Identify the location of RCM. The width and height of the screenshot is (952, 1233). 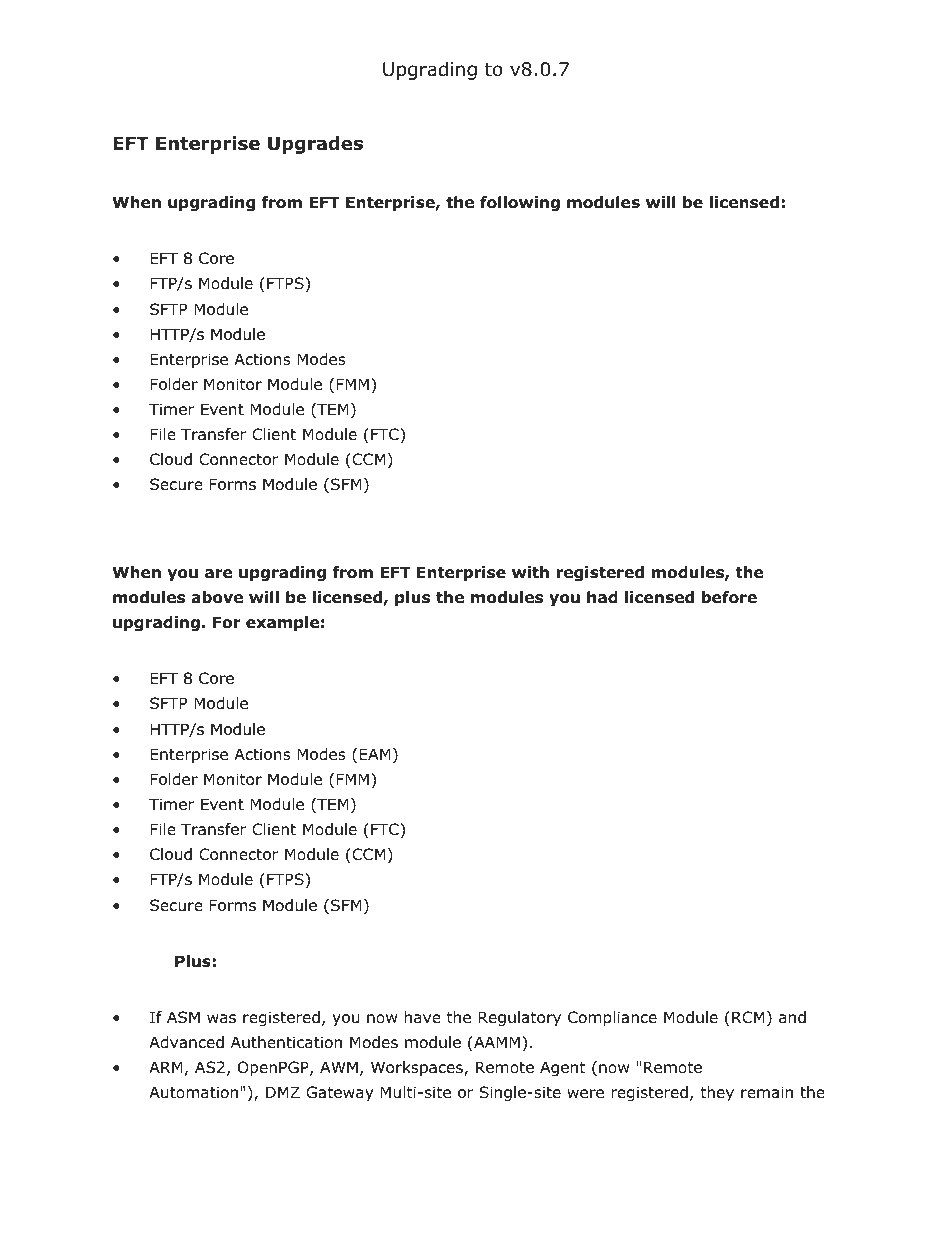
(748, 1017).
